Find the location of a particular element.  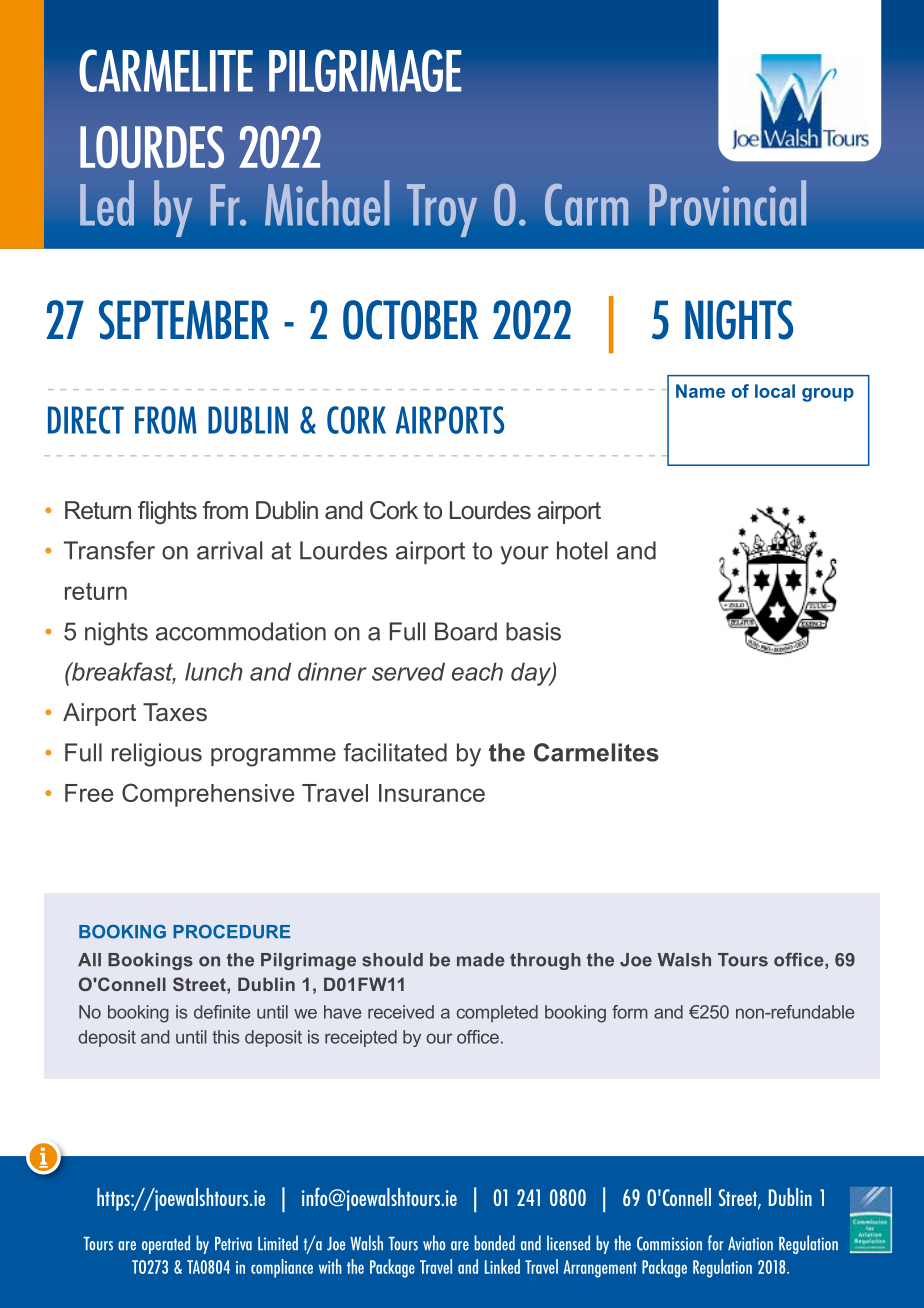

Provincial is located at coordinates (727, 203).
